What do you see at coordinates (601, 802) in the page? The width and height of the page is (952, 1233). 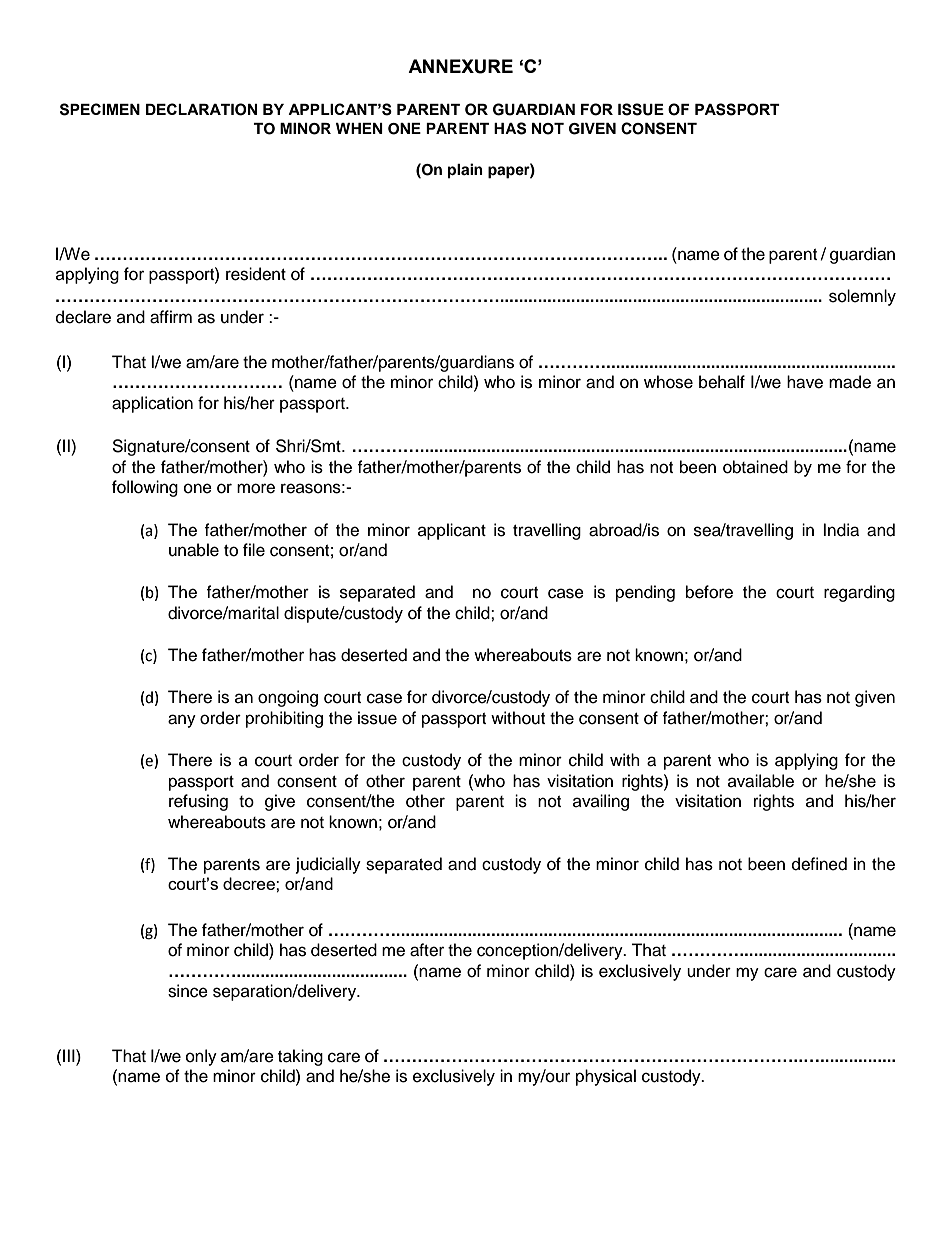 I see `availing` at bounding box center [601, 802].
